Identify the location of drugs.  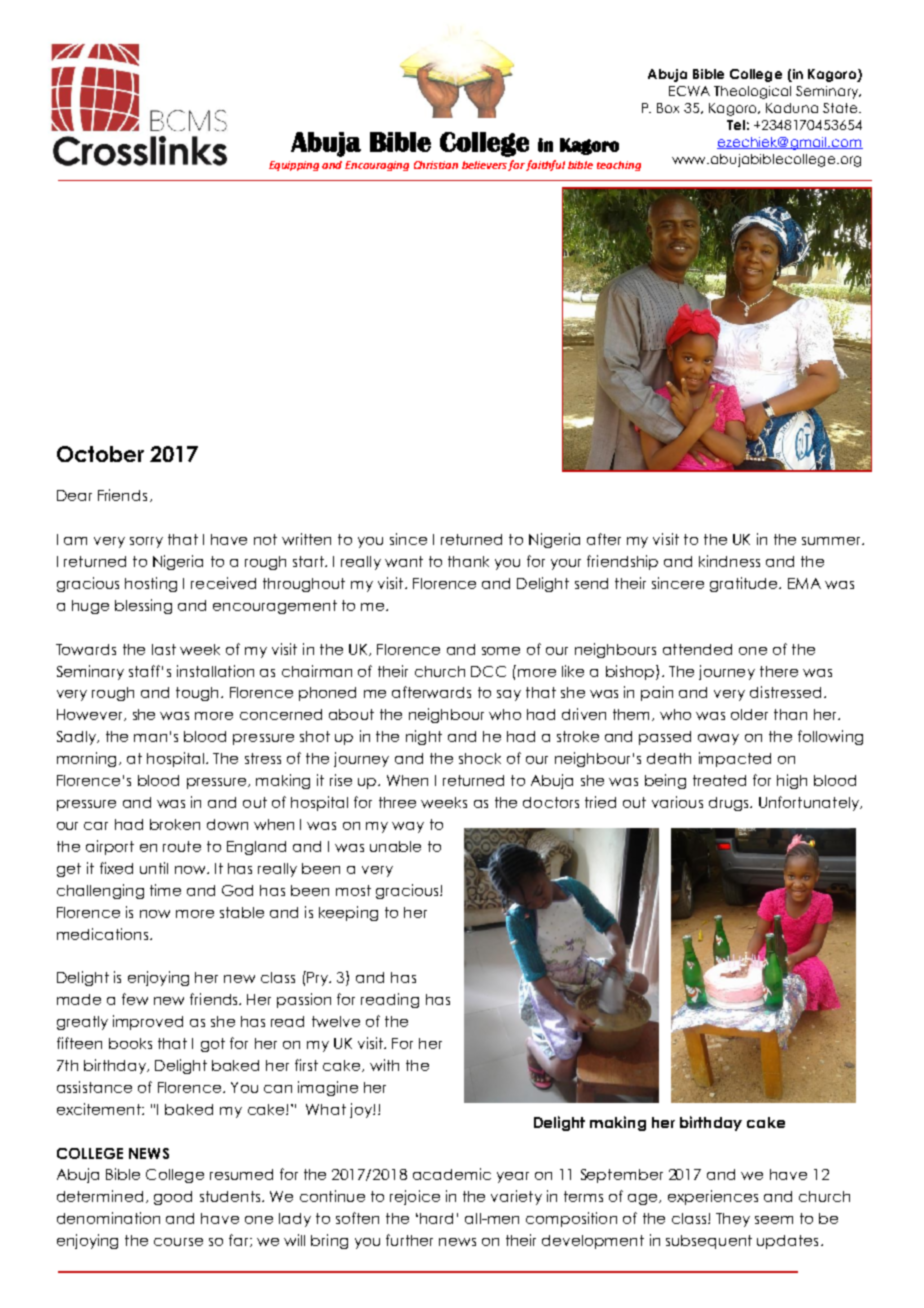
(730, 804).
